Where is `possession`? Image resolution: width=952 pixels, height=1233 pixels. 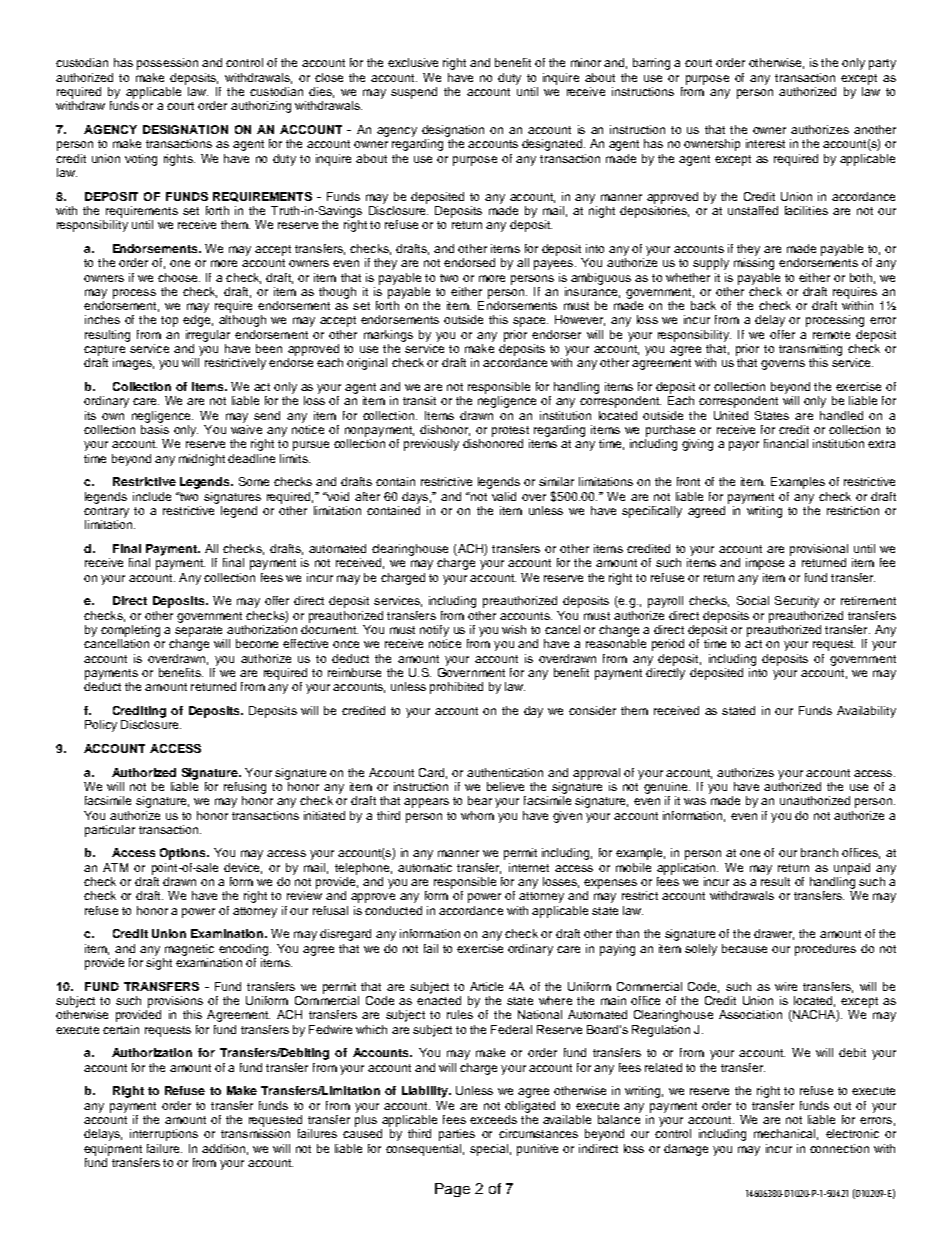
possession is located at coordinates (167, 64).
